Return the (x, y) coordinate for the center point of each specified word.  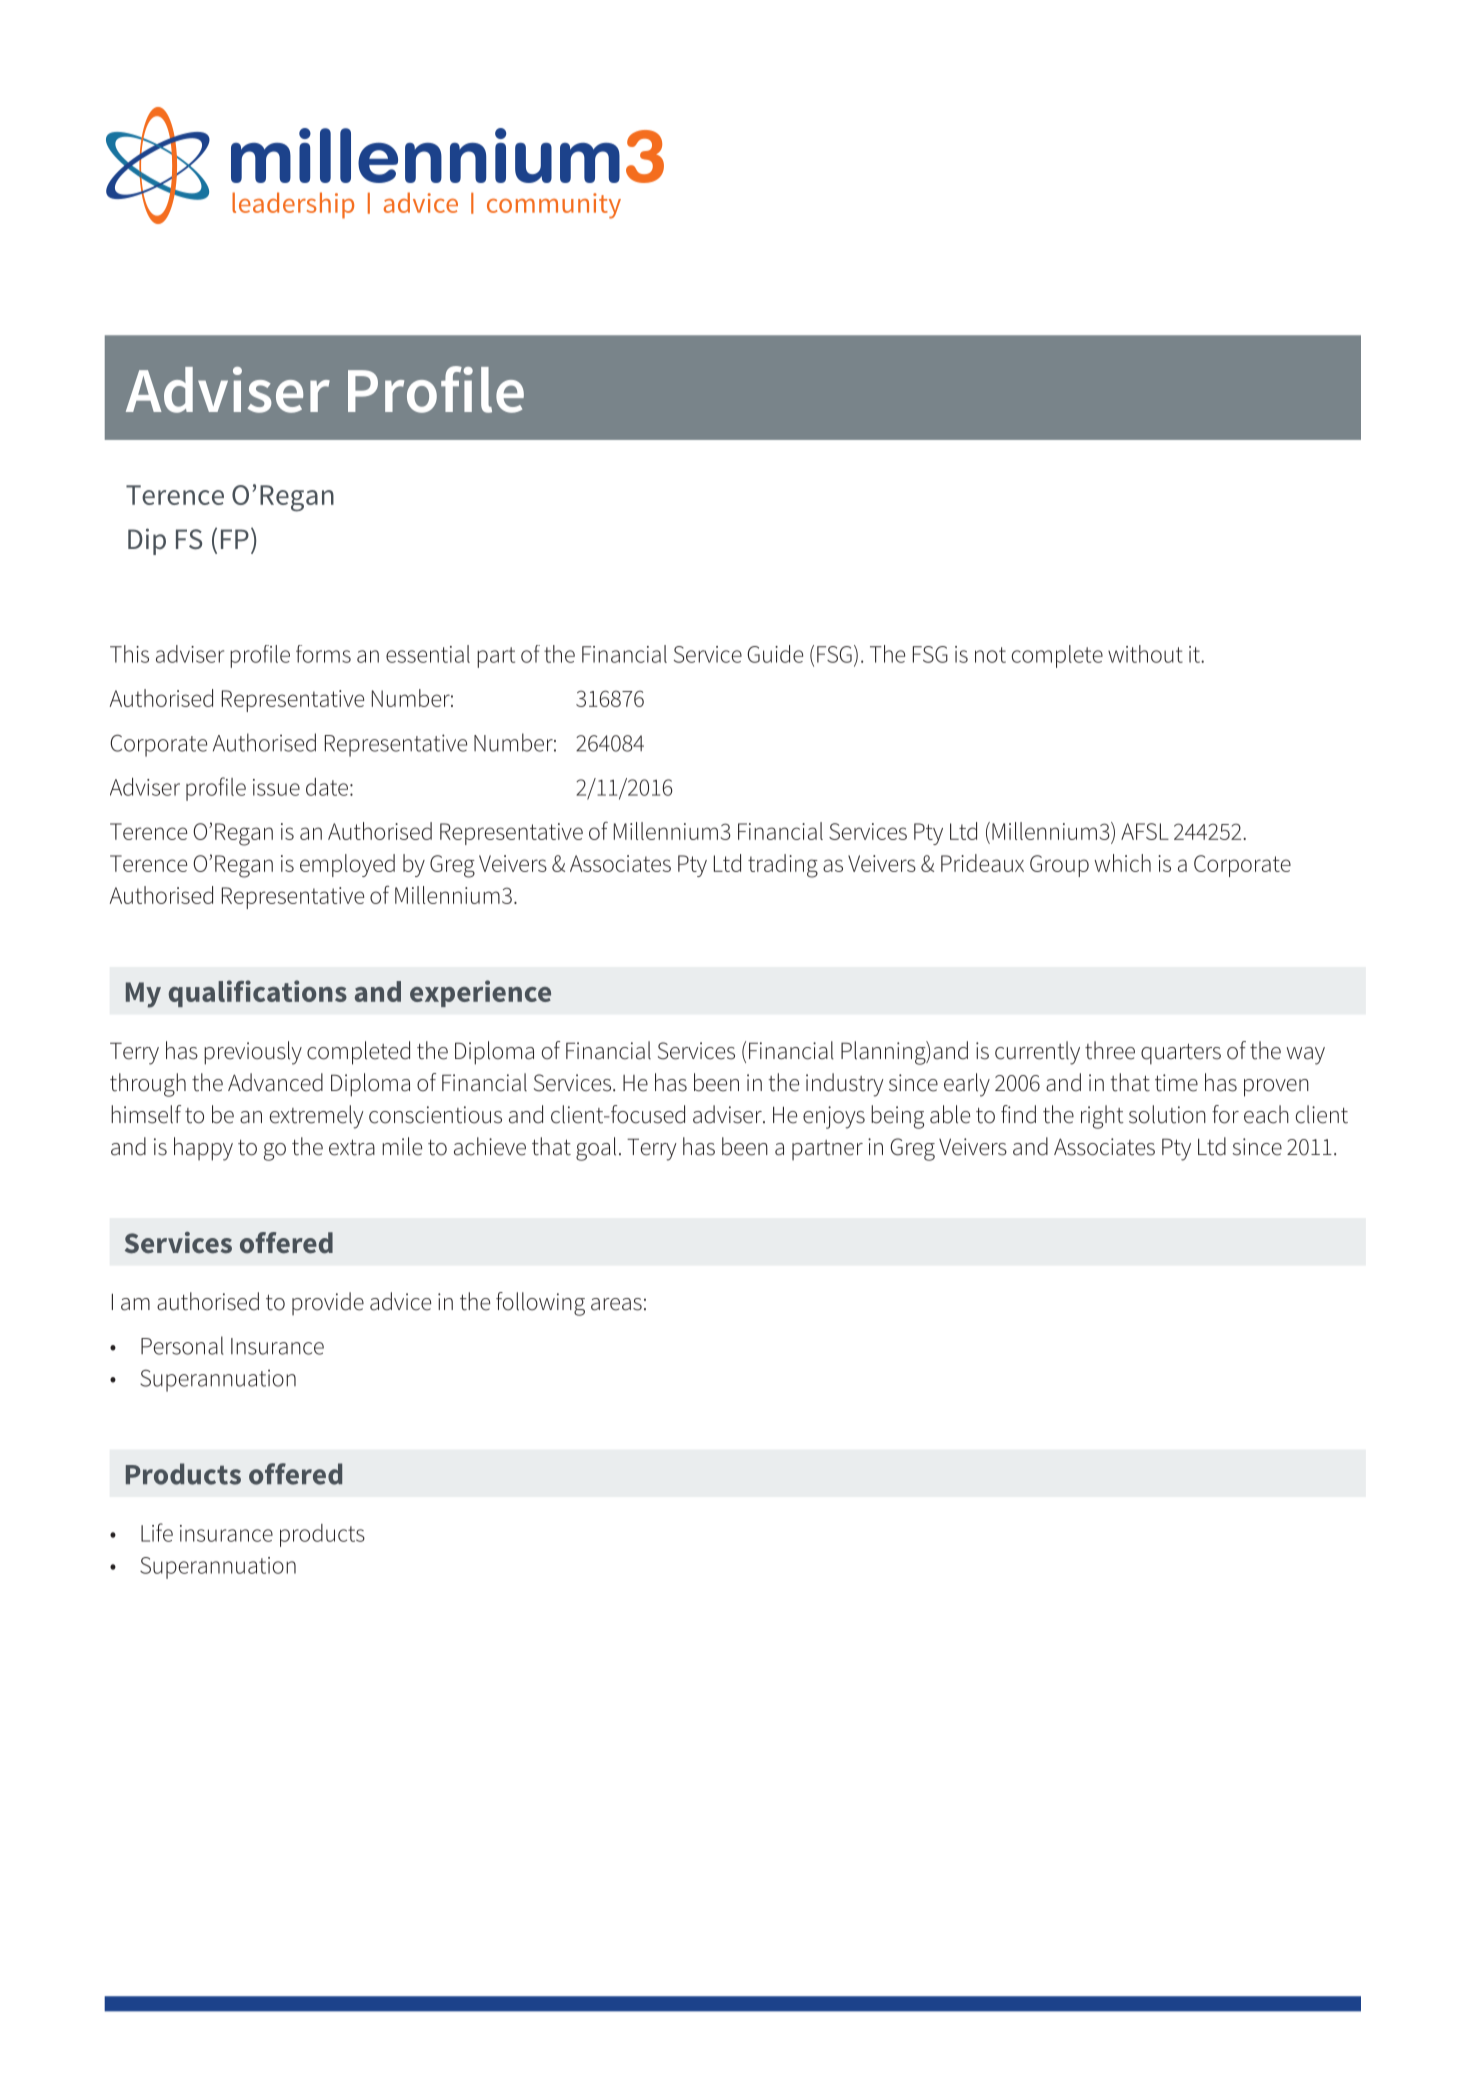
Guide (775, 654)
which (1122, 863)
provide (328, 1303)
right (1102, 1117)
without (1145, 654)
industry (845, 1085)
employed (347, 865)
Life (157, 1532)
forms (323, 654)
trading (783, 866)
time (1176, 1083)
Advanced (275, 1082)
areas (616, 1304)
